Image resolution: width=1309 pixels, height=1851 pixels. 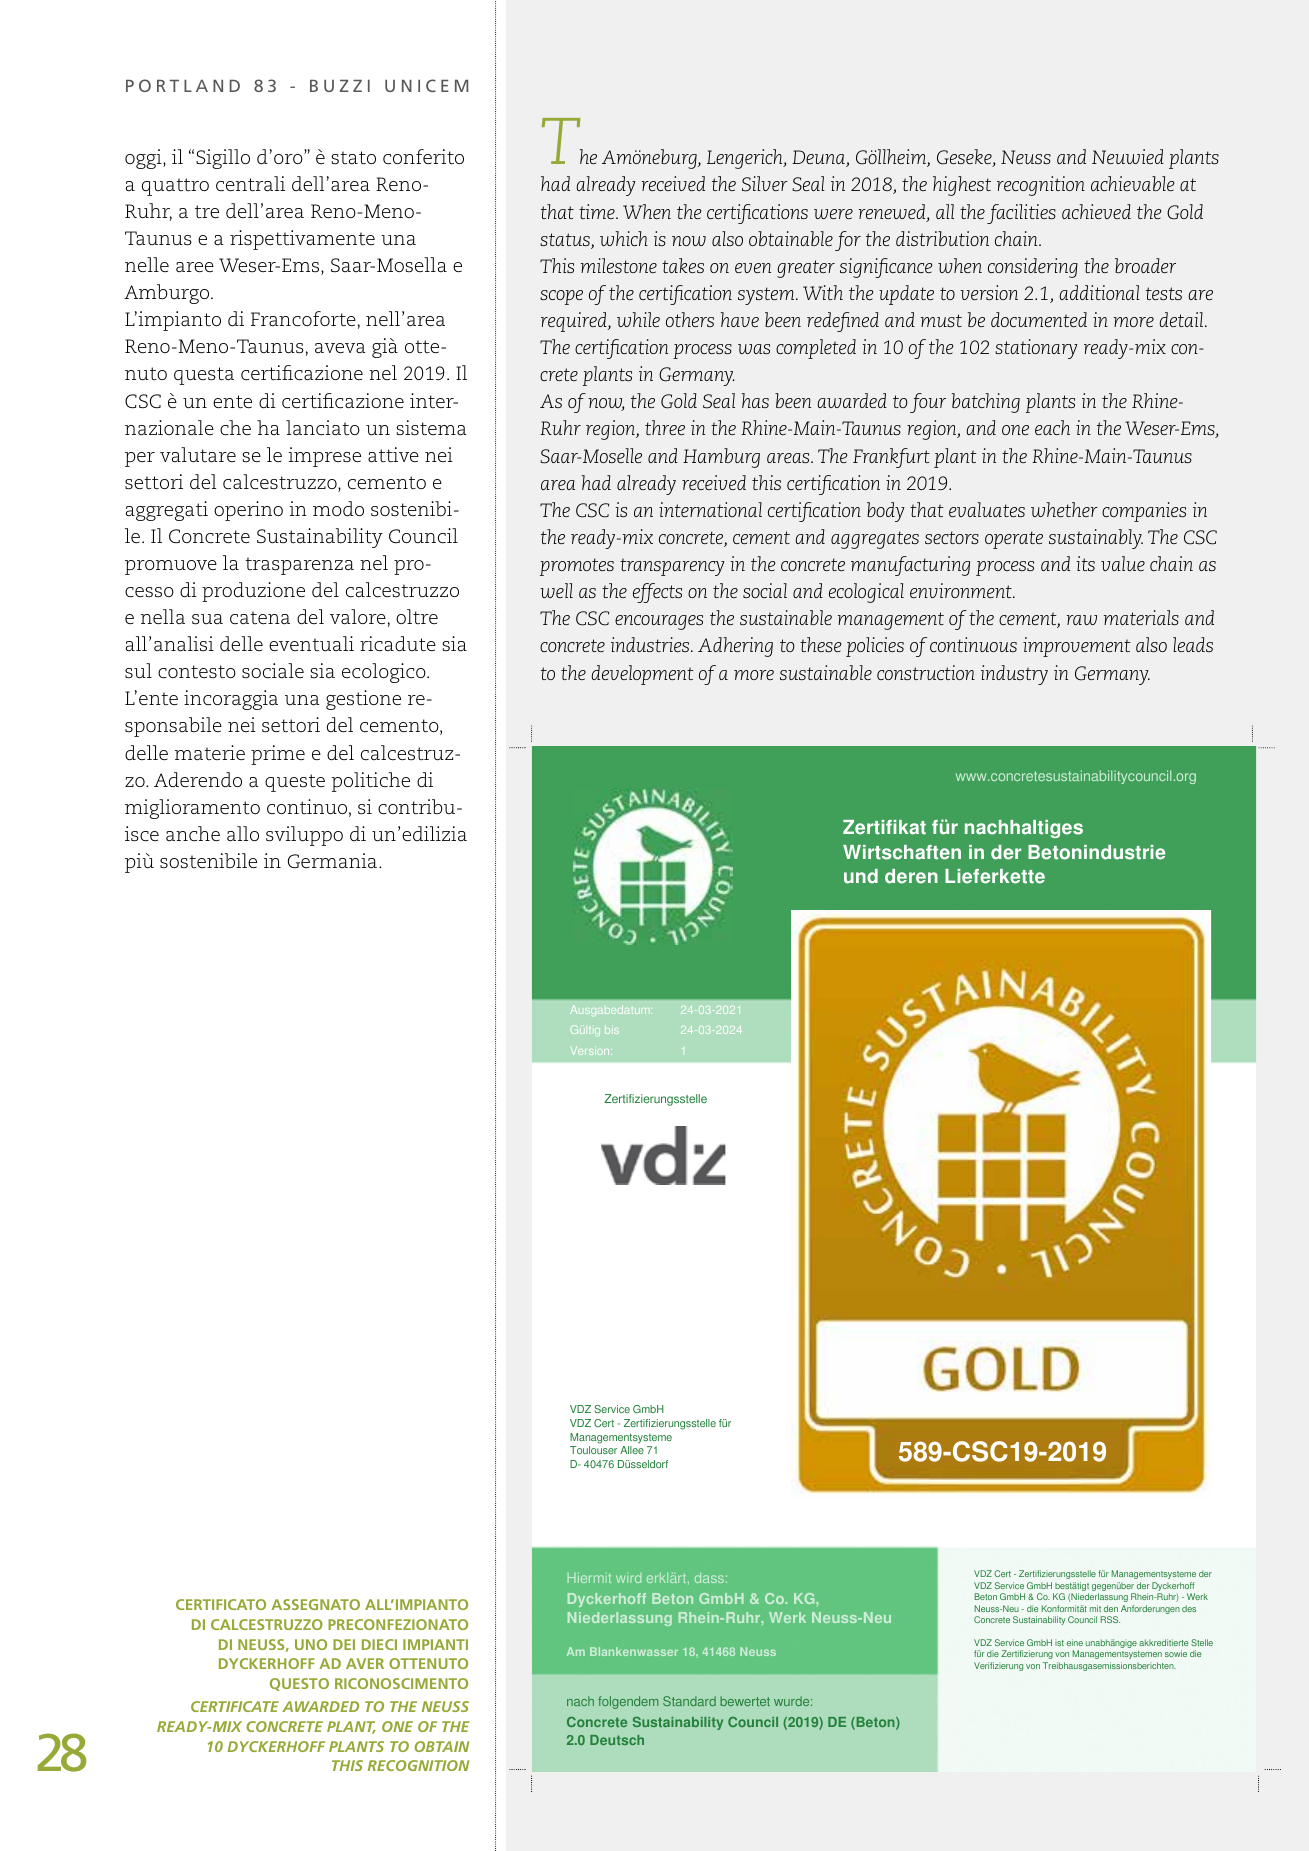 I want to click on eine, so click(x=1075, y=1642).
